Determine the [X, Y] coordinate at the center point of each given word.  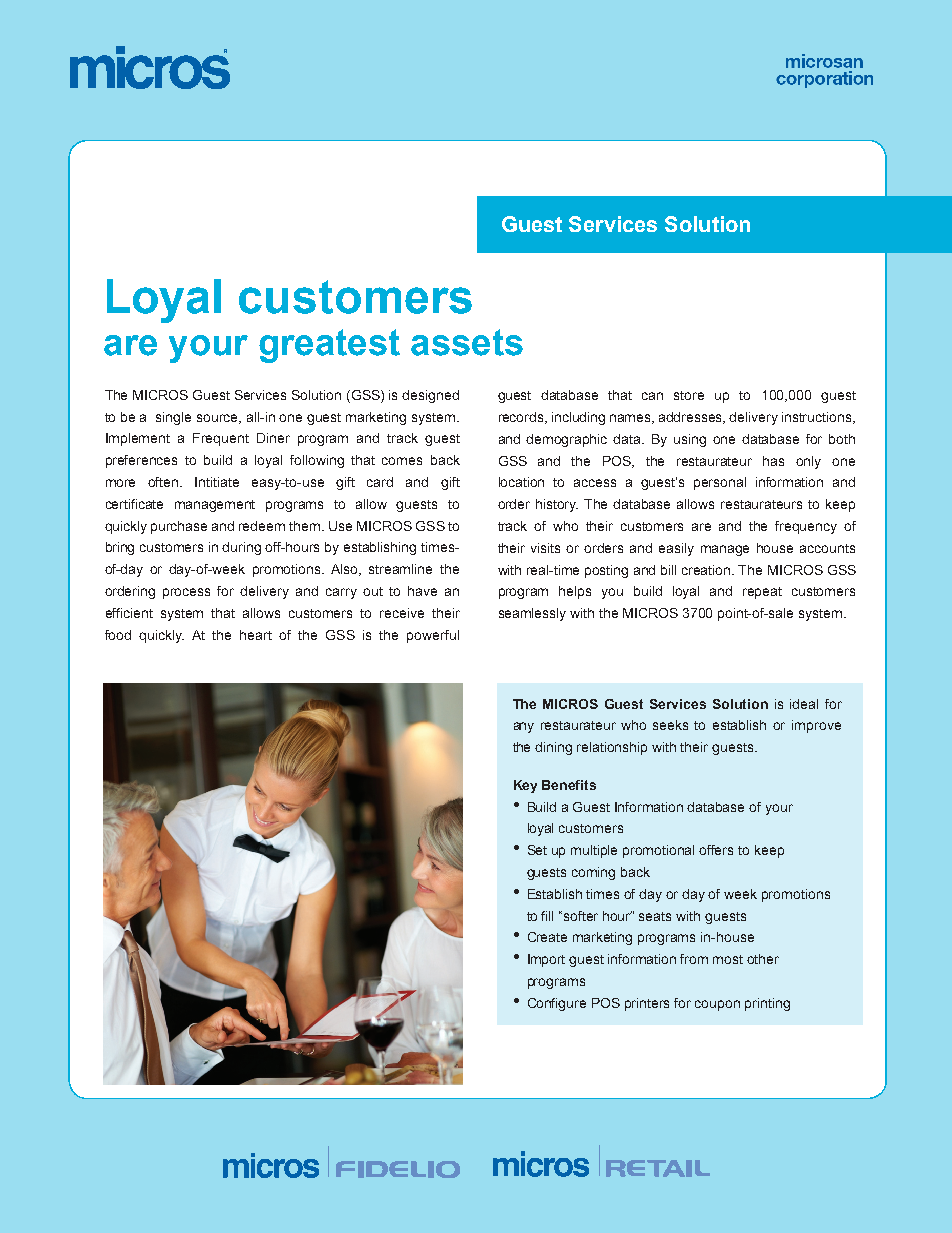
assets [467, 342]
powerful [433, 636]
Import [546, 960]
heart [256, 635]
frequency [806, 527]
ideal [804, 704]
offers [716, 850]
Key [525, 786]
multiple [594, 851]
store [689, 395]
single [173, 418]
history [557, 505]
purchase [179, 527]
